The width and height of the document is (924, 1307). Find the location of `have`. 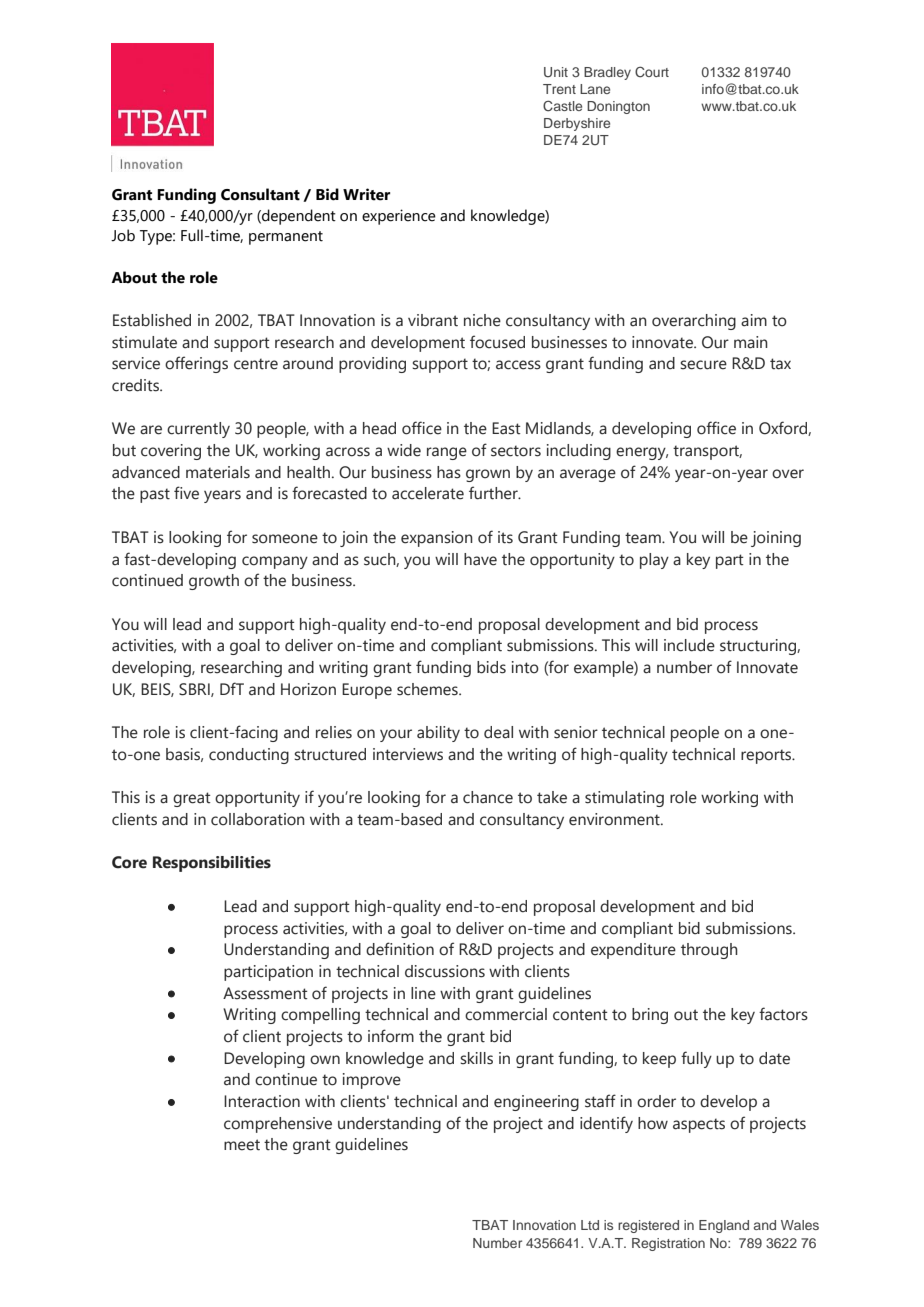

have is located at coordinates (480, 559).
